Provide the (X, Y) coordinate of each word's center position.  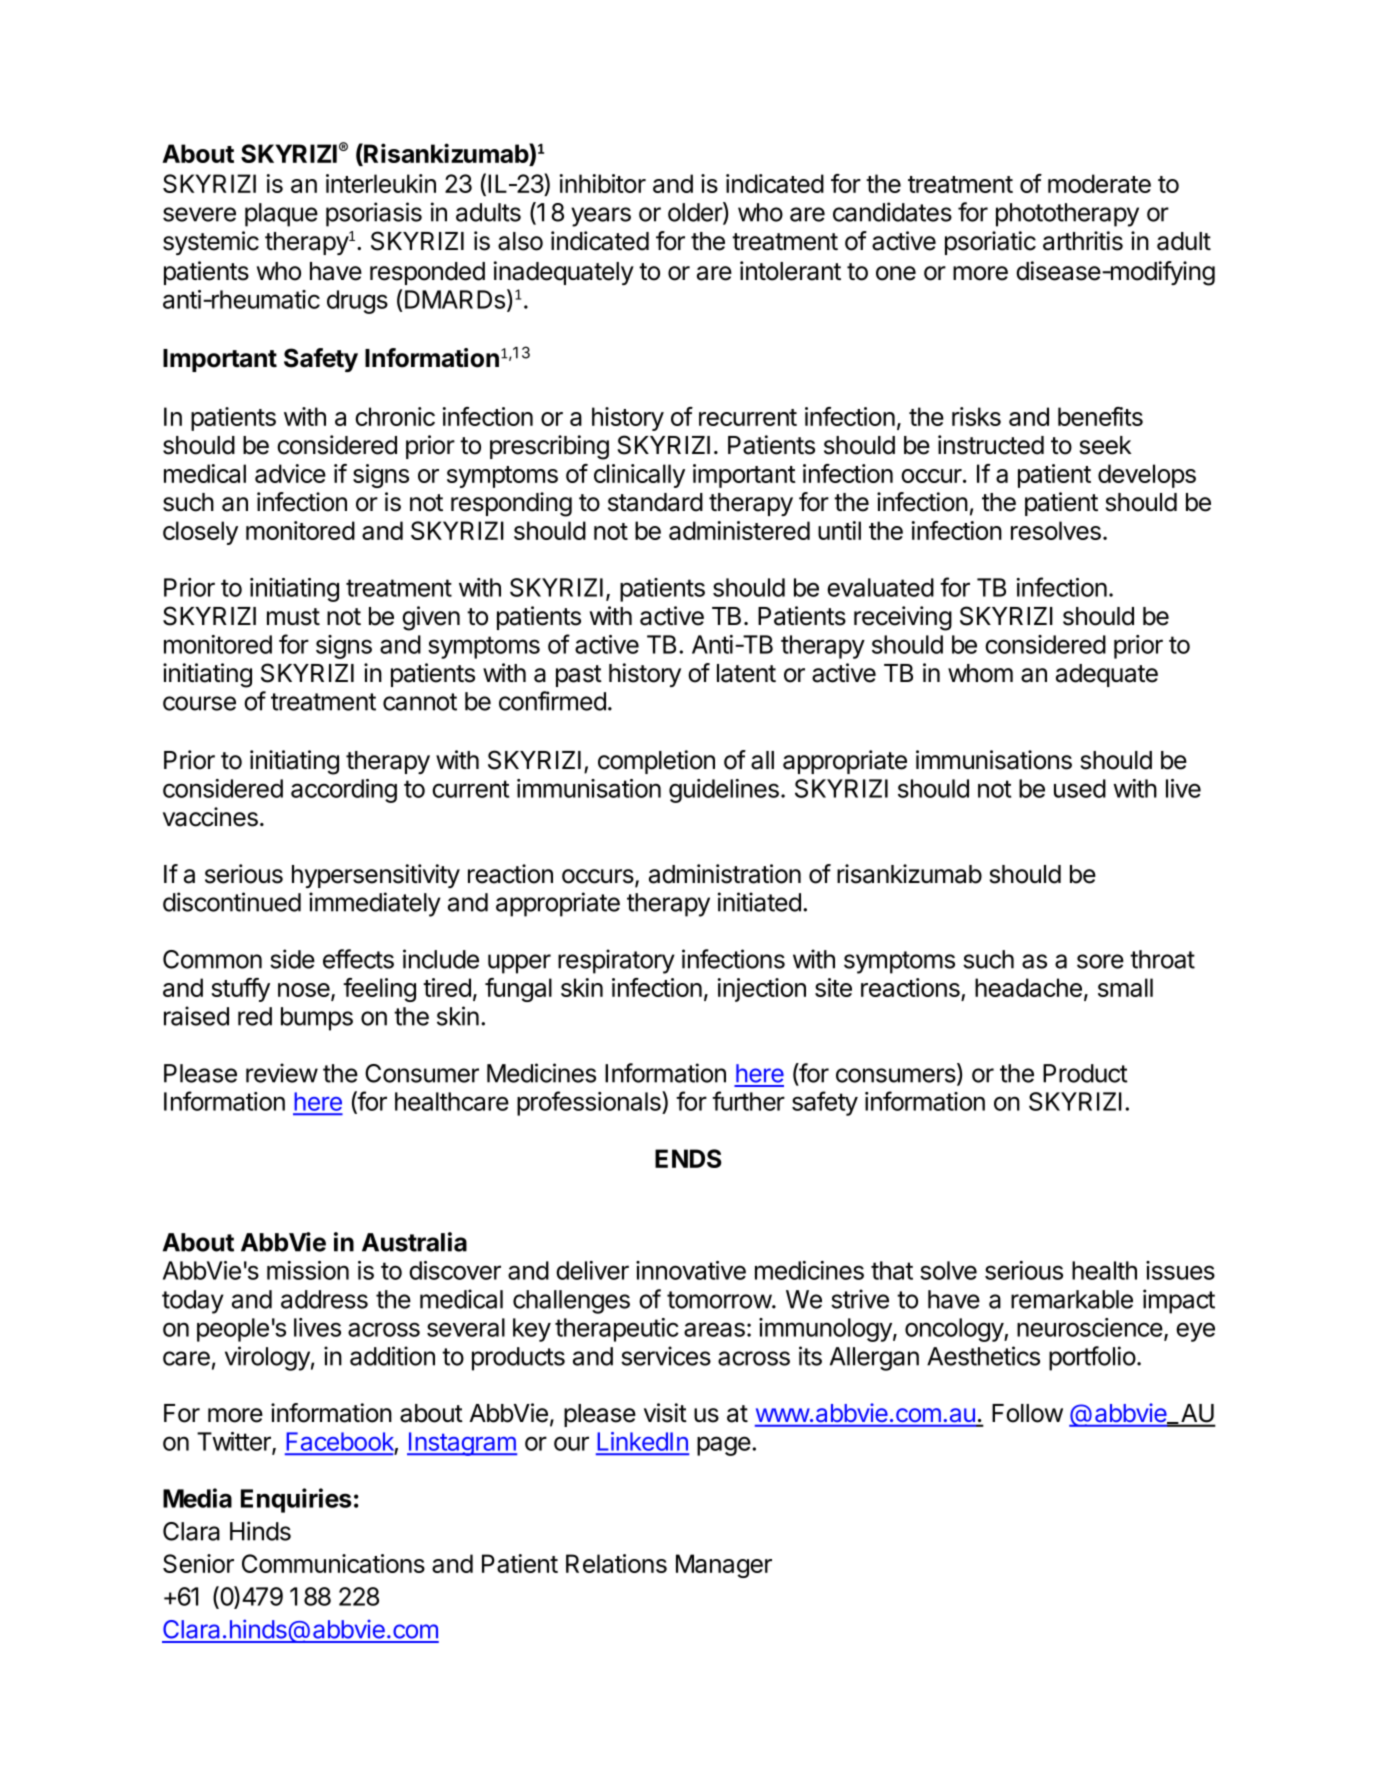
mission (308, 1270)
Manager (724, 1566)
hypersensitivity (376, 876)
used (1080, 788)
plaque (281, 215)
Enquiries (296, 1500)
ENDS (688, 1158)
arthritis (1083, 241)
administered (739, 530)
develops (1147, 476)
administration (725, 874)
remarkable (1072, 1299)
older (696, 213)
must (293, 617)
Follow (1027, 1413)
